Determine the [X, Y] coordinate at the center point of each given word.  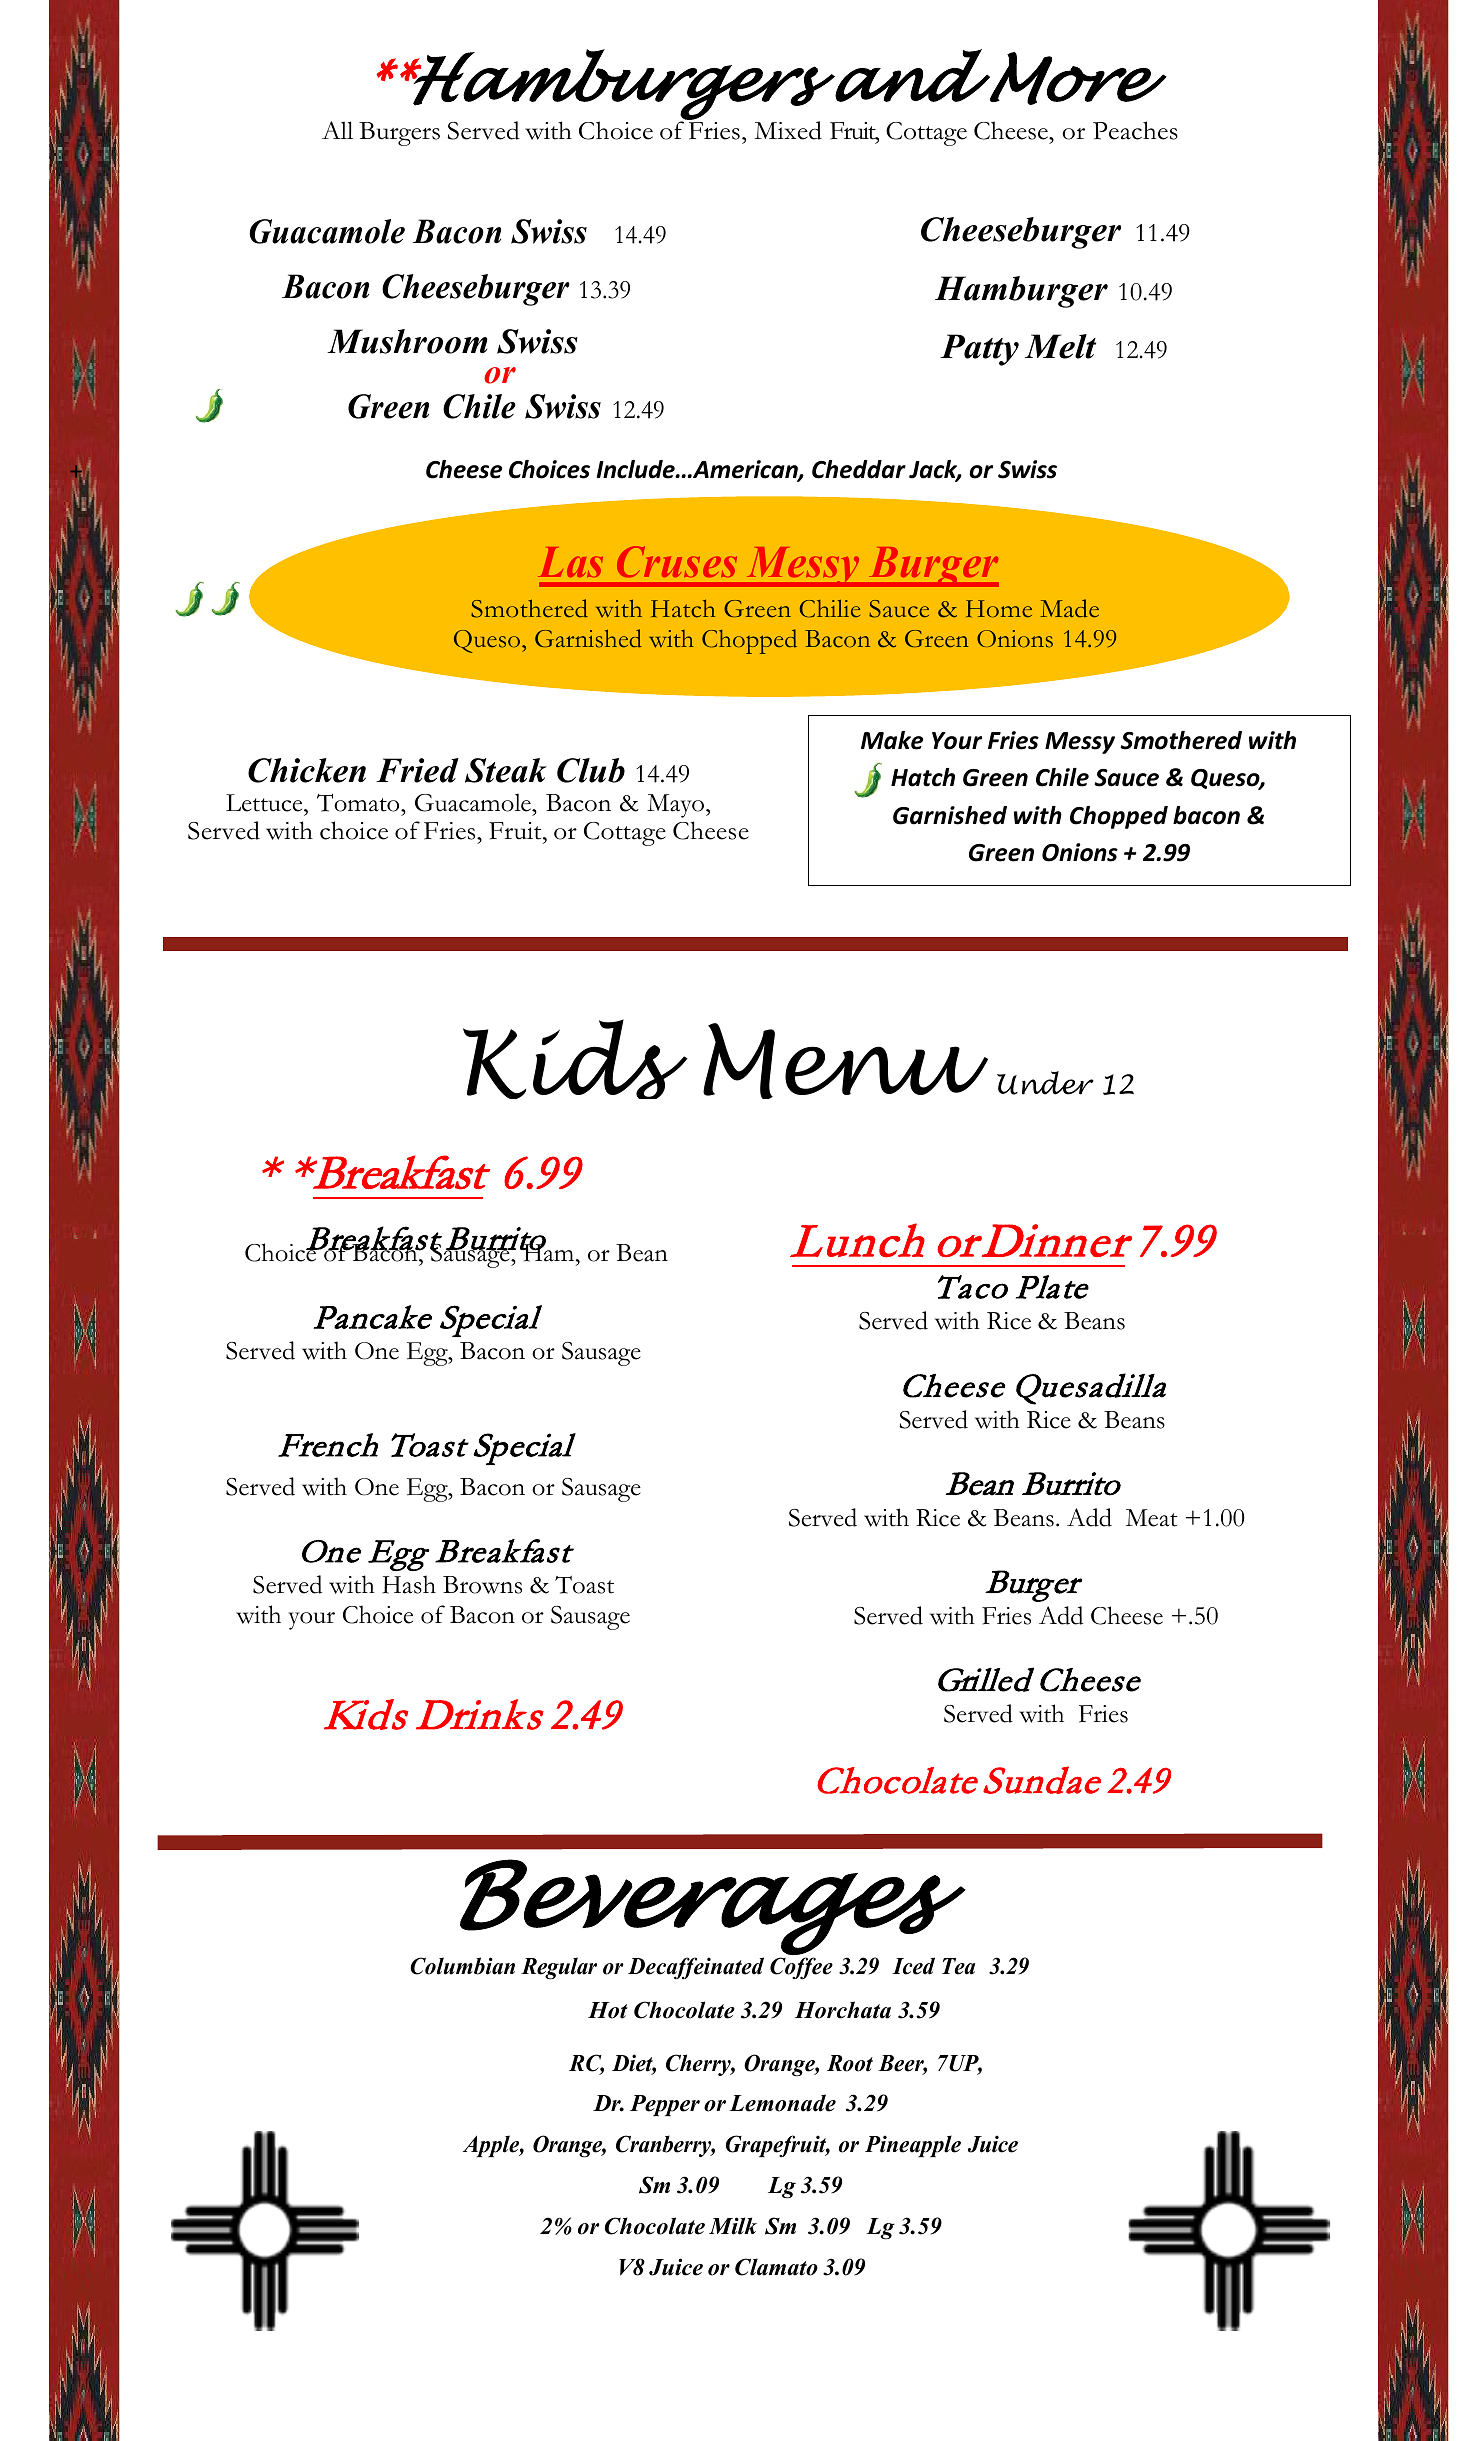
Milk [733, 2226]
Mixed [788, 130]
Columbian [462, 1966]
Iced [913, 1966]
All [337, 130]
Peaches [1135, 130]
